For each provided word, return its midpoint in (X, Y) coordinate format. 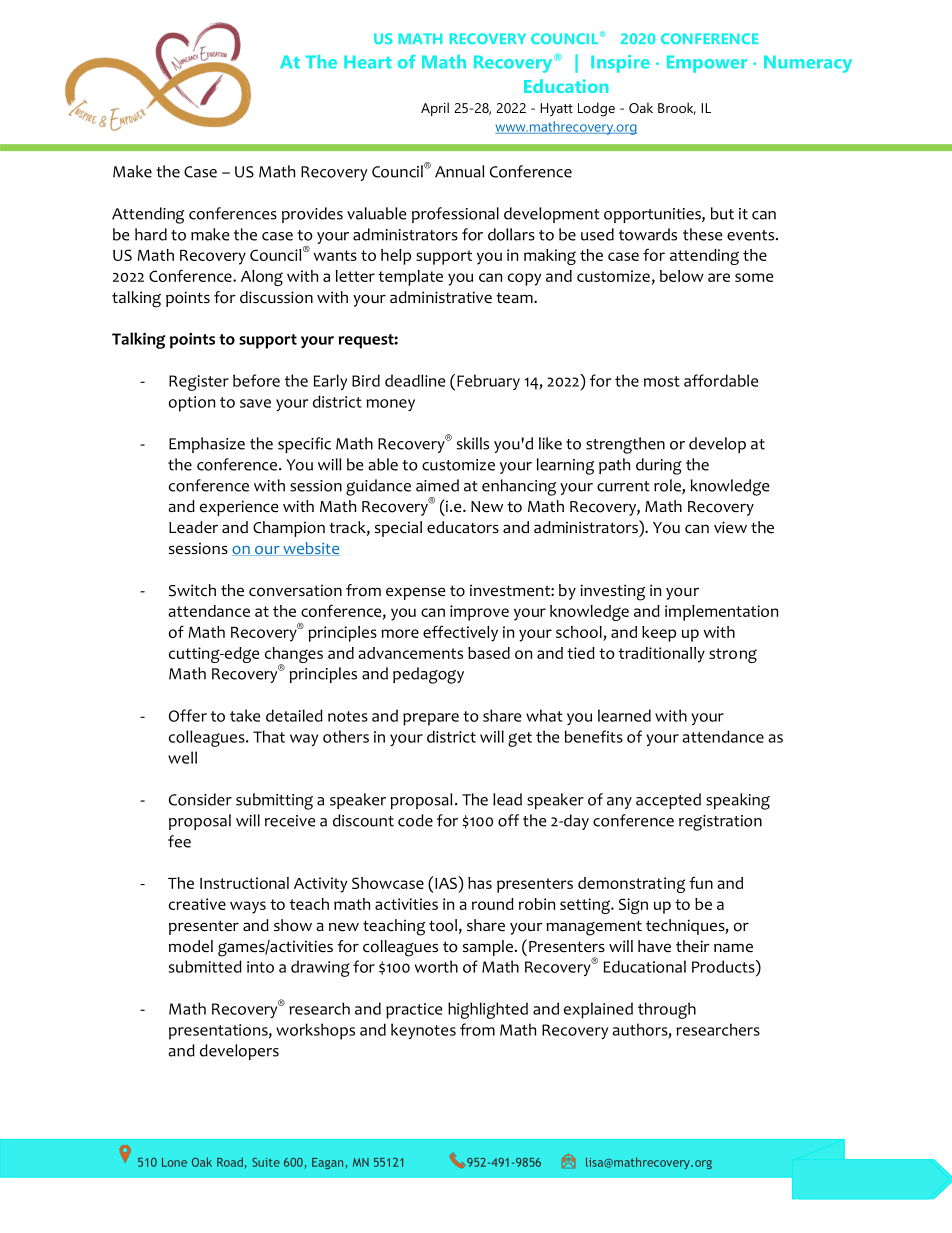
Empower (707, 64)
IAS (447, 882)
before (256, 380)
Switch (192, 590)
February (488, 382)
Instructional (244, 883)
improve (479, 613)
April (435, 109)
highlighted (488, 1010)
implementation (721, 613)
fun (701, 882)
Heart (368, 62)
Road (231, 1163)
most (662, 381)
